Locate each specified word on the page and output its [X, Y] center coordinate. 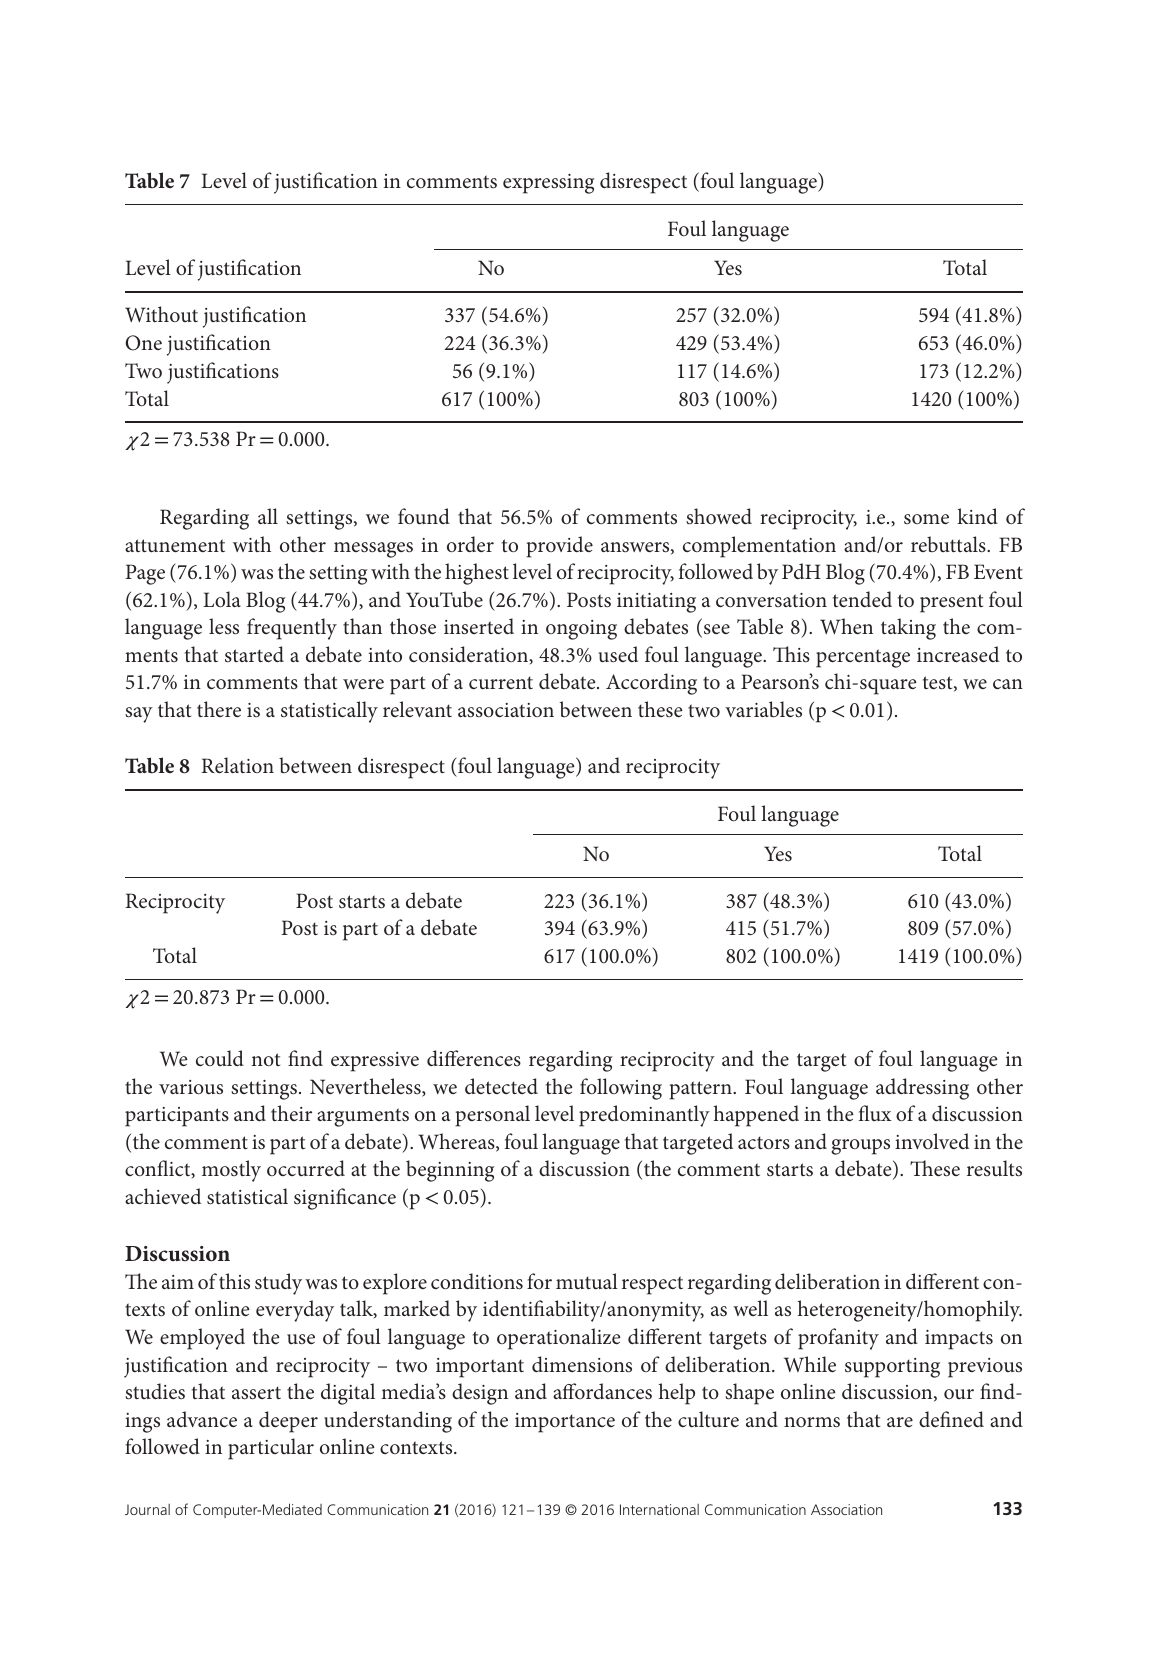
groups [860, 1147]
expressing [549, 184]
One [143, 343]
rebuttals [949, 544]
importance [565, 1423]
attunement [175, 546]
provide [559, 547]
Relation [237, 765]
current [501, 683]
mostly [231, 1171]
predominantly [644, 1116]
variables [763, 709]
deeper [288, 1422]
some [926, 519]
